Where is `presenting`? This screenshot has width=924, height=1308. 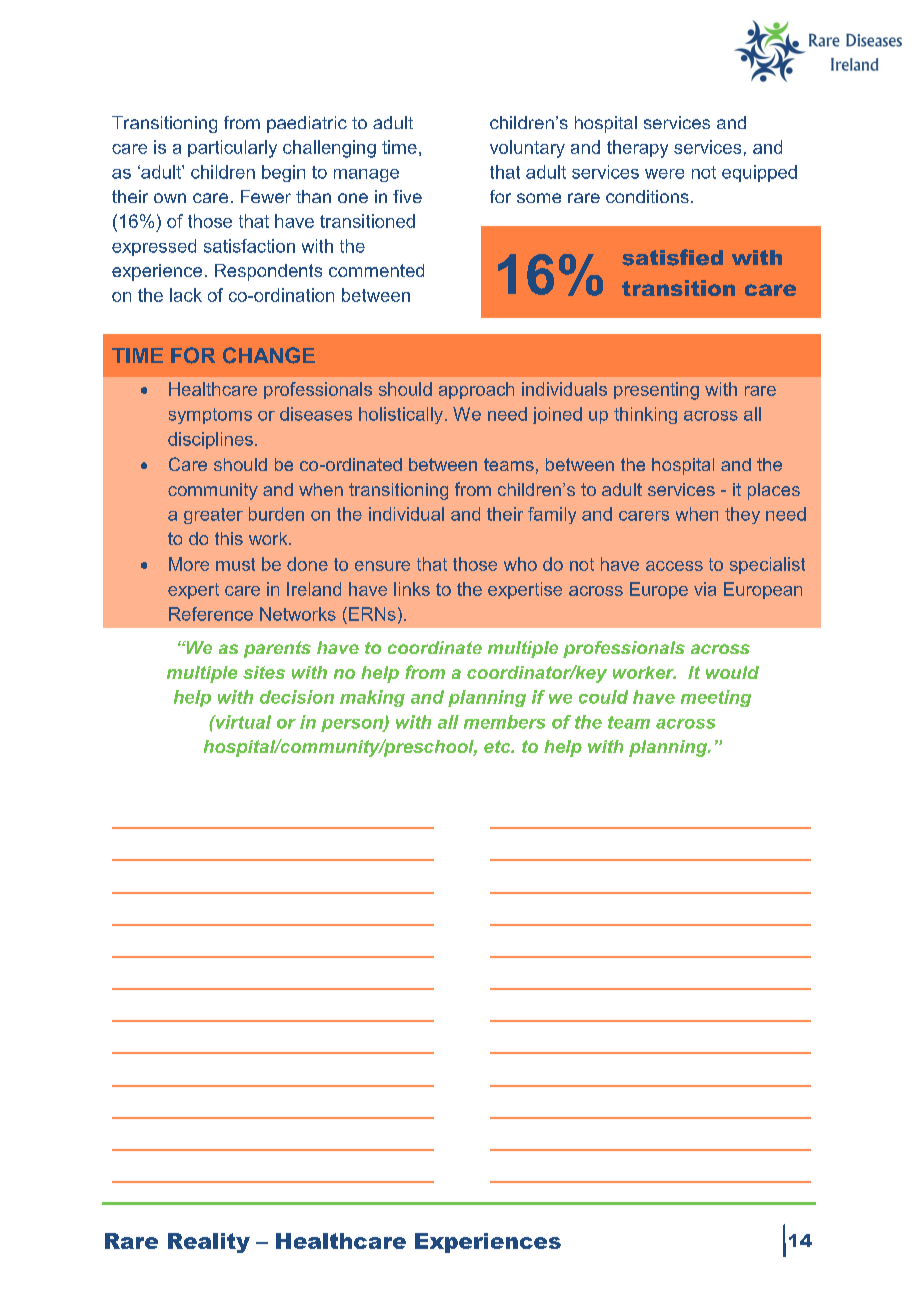 presenting is located at coordinates (656, 391).
